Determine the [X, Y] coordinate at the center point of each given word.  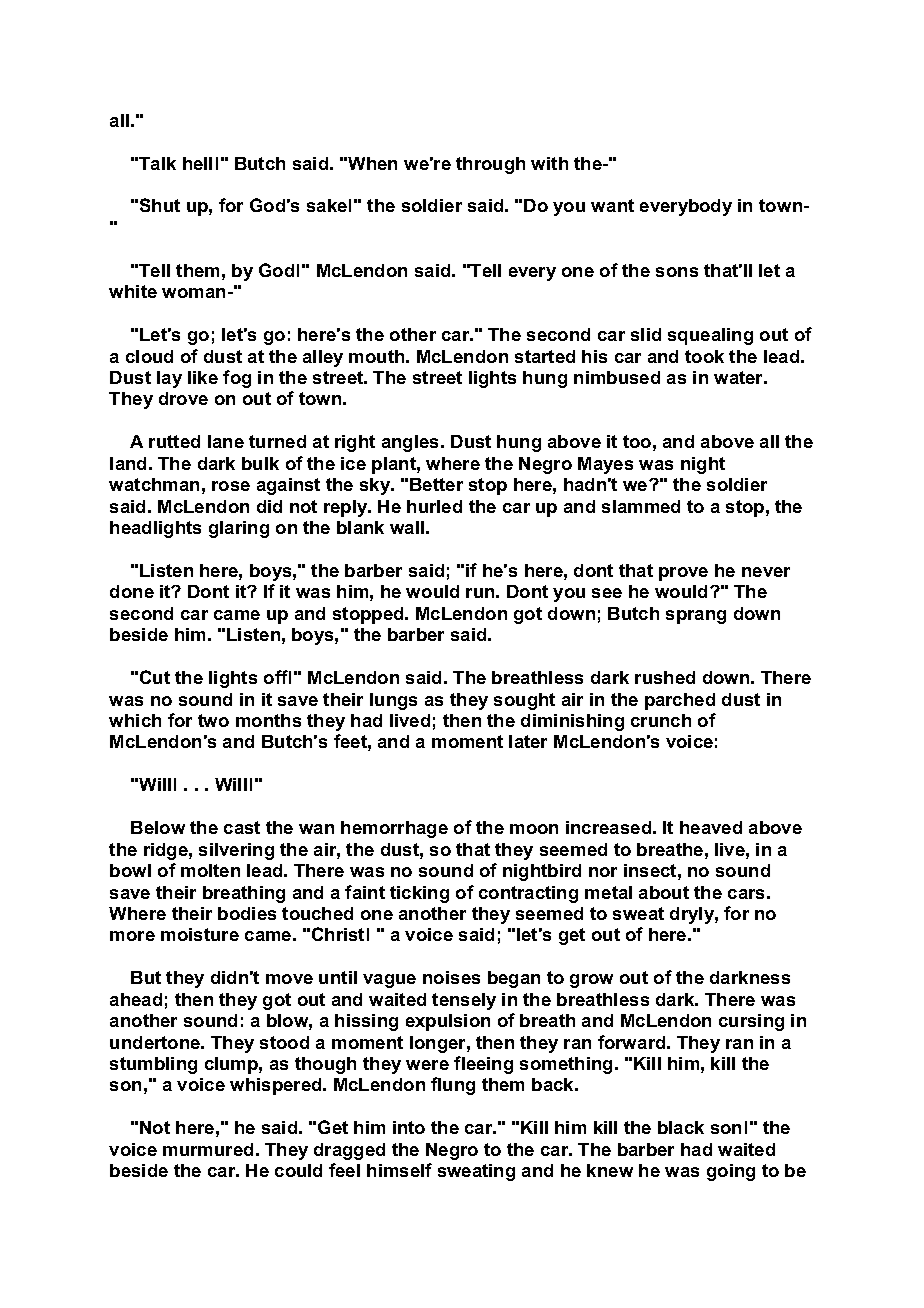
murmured [208, 1149]
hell [197, 163]
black [681, 1127]
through [490, 165]
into [409, 1127]
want [612, 205]
